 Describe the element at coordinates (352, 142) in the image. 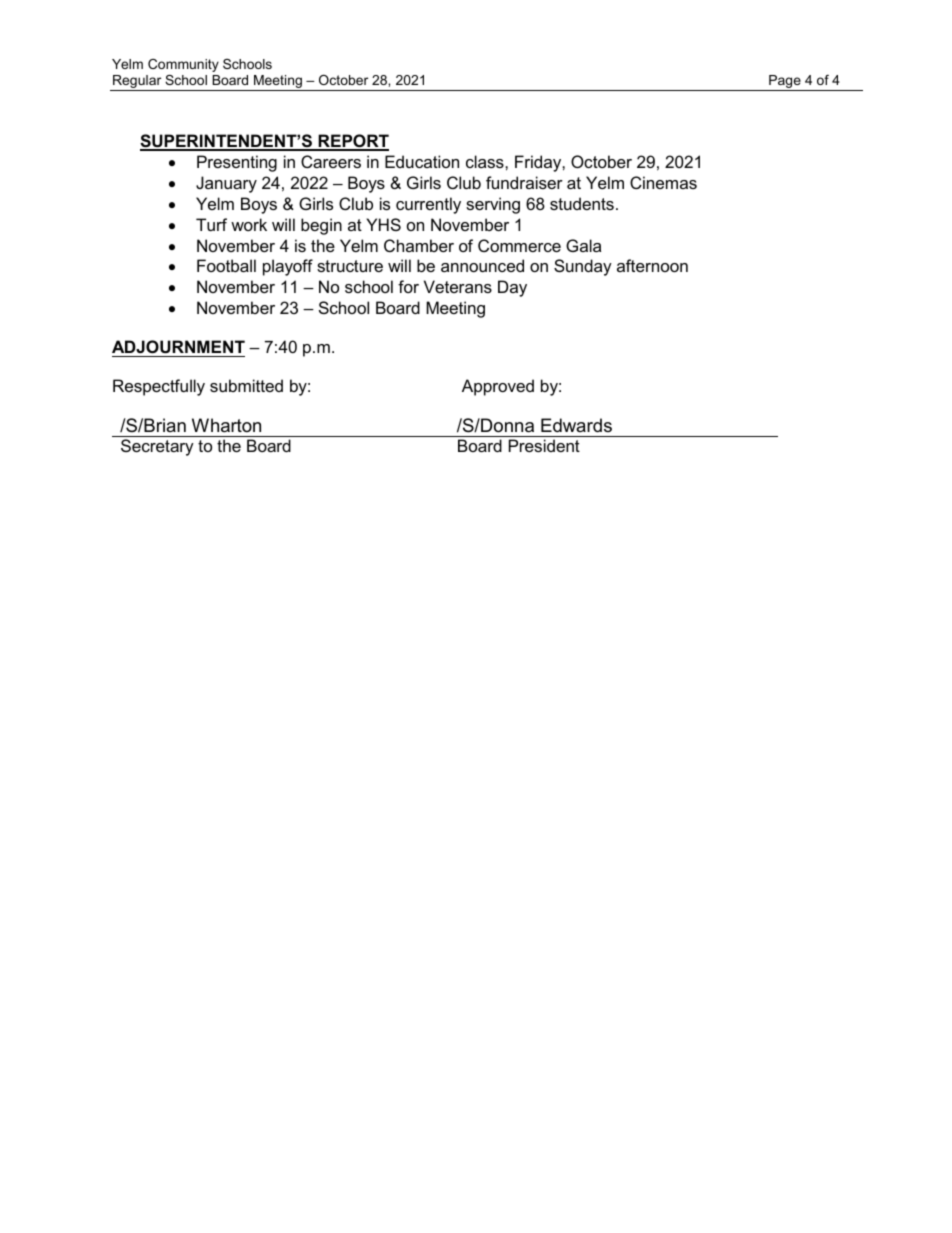

I see `REPORT` at that location.
